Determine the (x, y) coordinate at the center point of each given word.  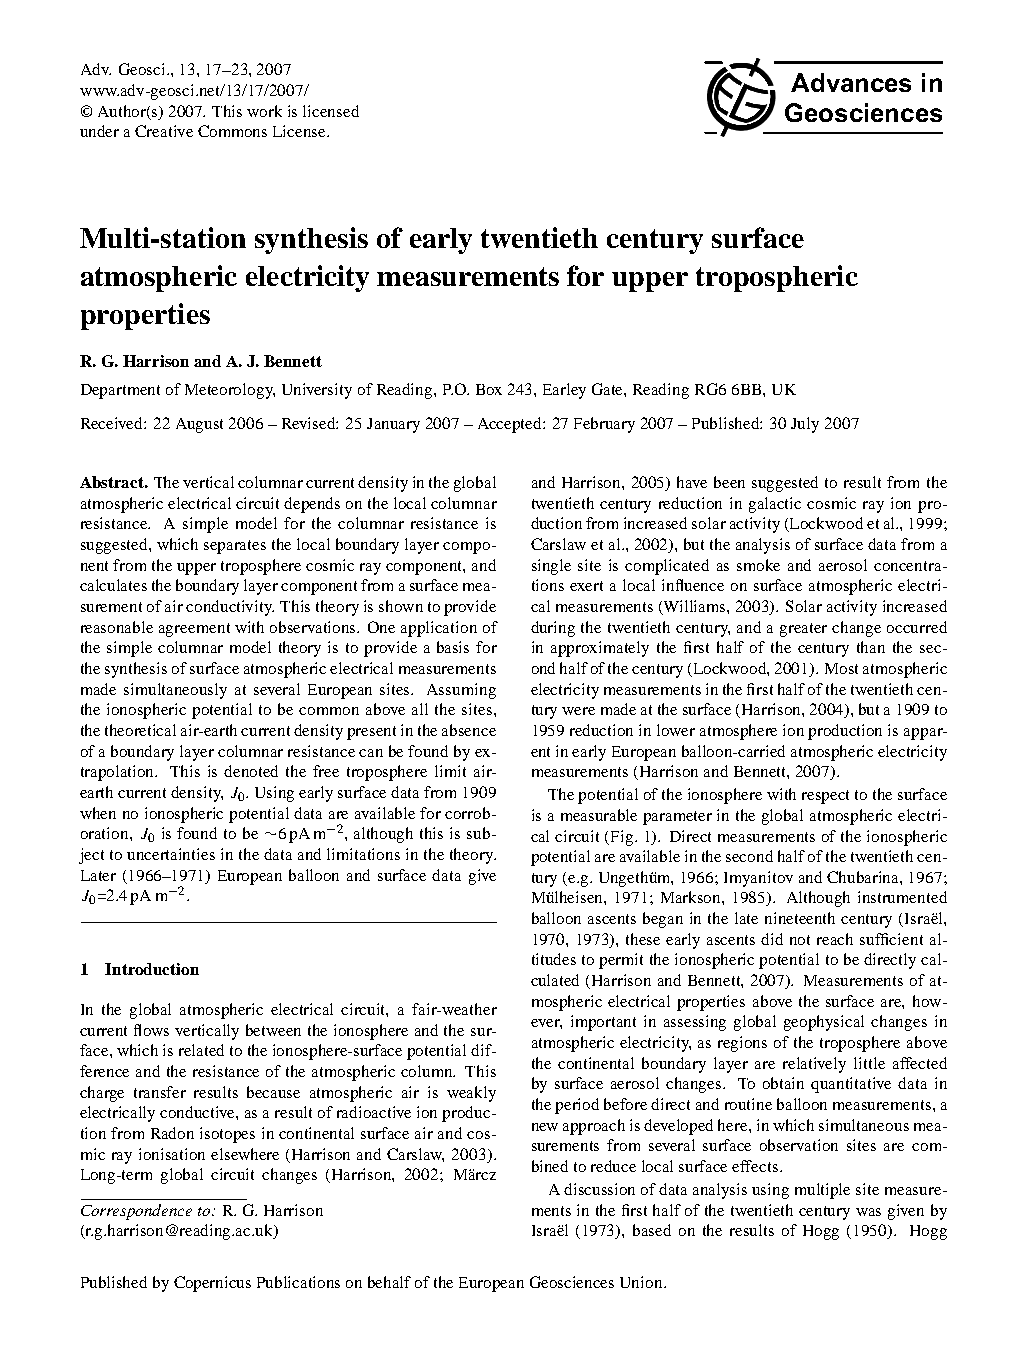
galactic (775, 505)
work (264, 111)
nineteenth (800, 918)
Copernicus (212, 1284)
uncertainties (171, 854)
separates (235, 547)
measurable (599, 815)
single (551, 567)
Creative (164, 131)
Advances (851, 82)
